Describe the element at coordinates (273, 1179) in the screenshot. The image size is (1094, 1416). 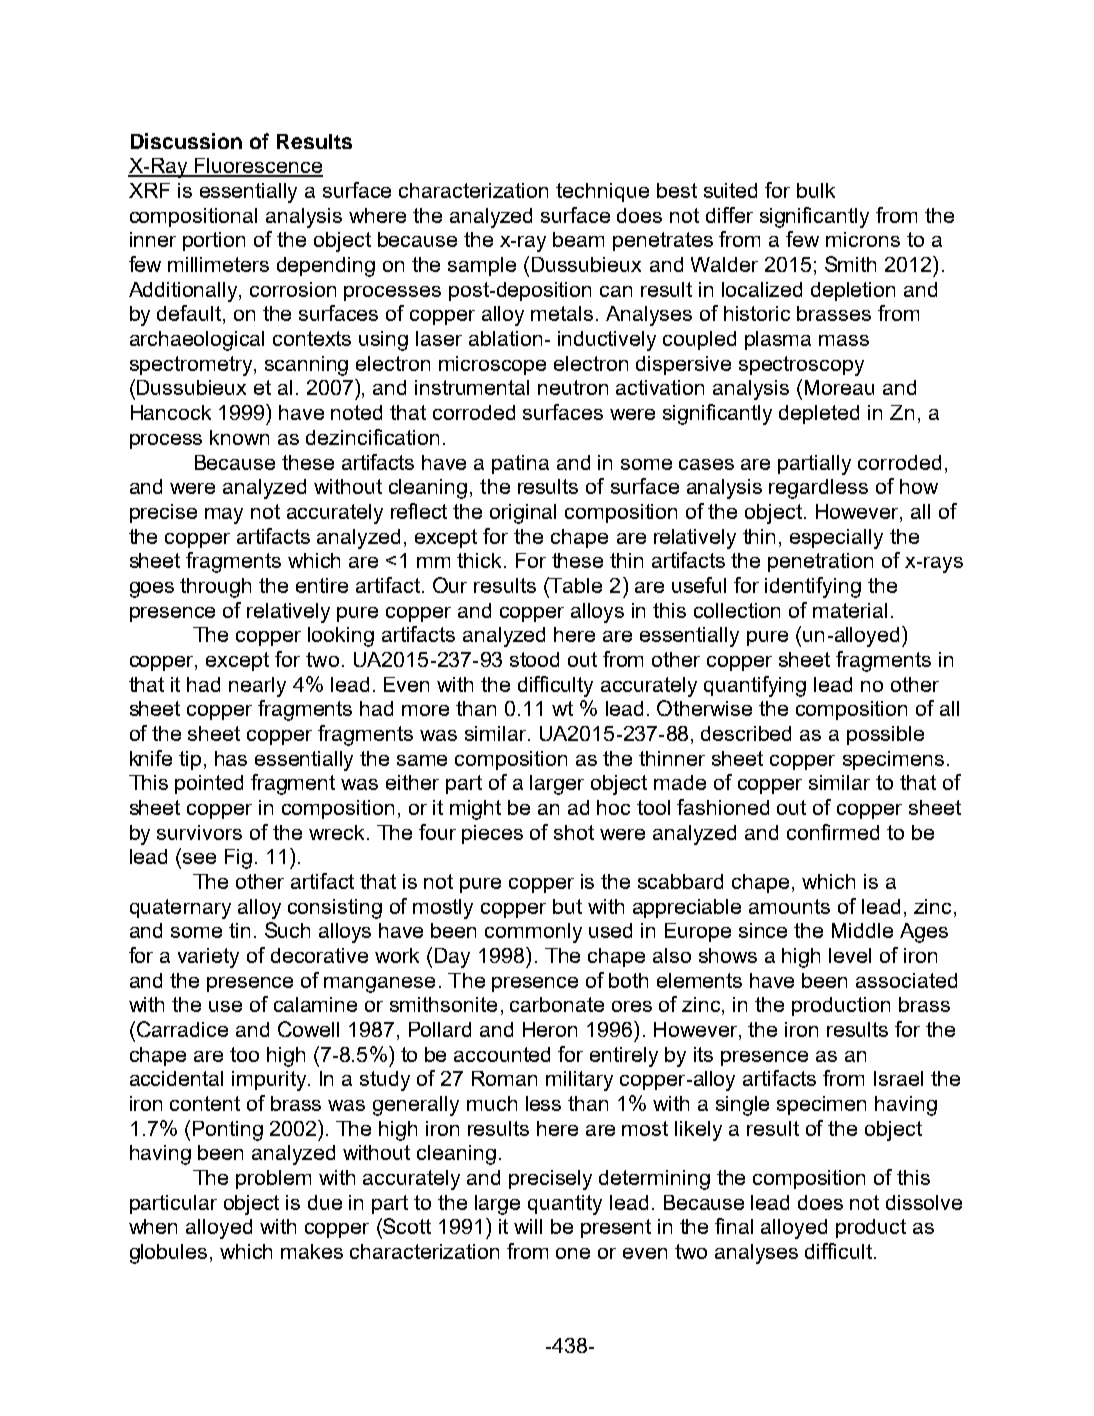
I see `problem` at that location.
